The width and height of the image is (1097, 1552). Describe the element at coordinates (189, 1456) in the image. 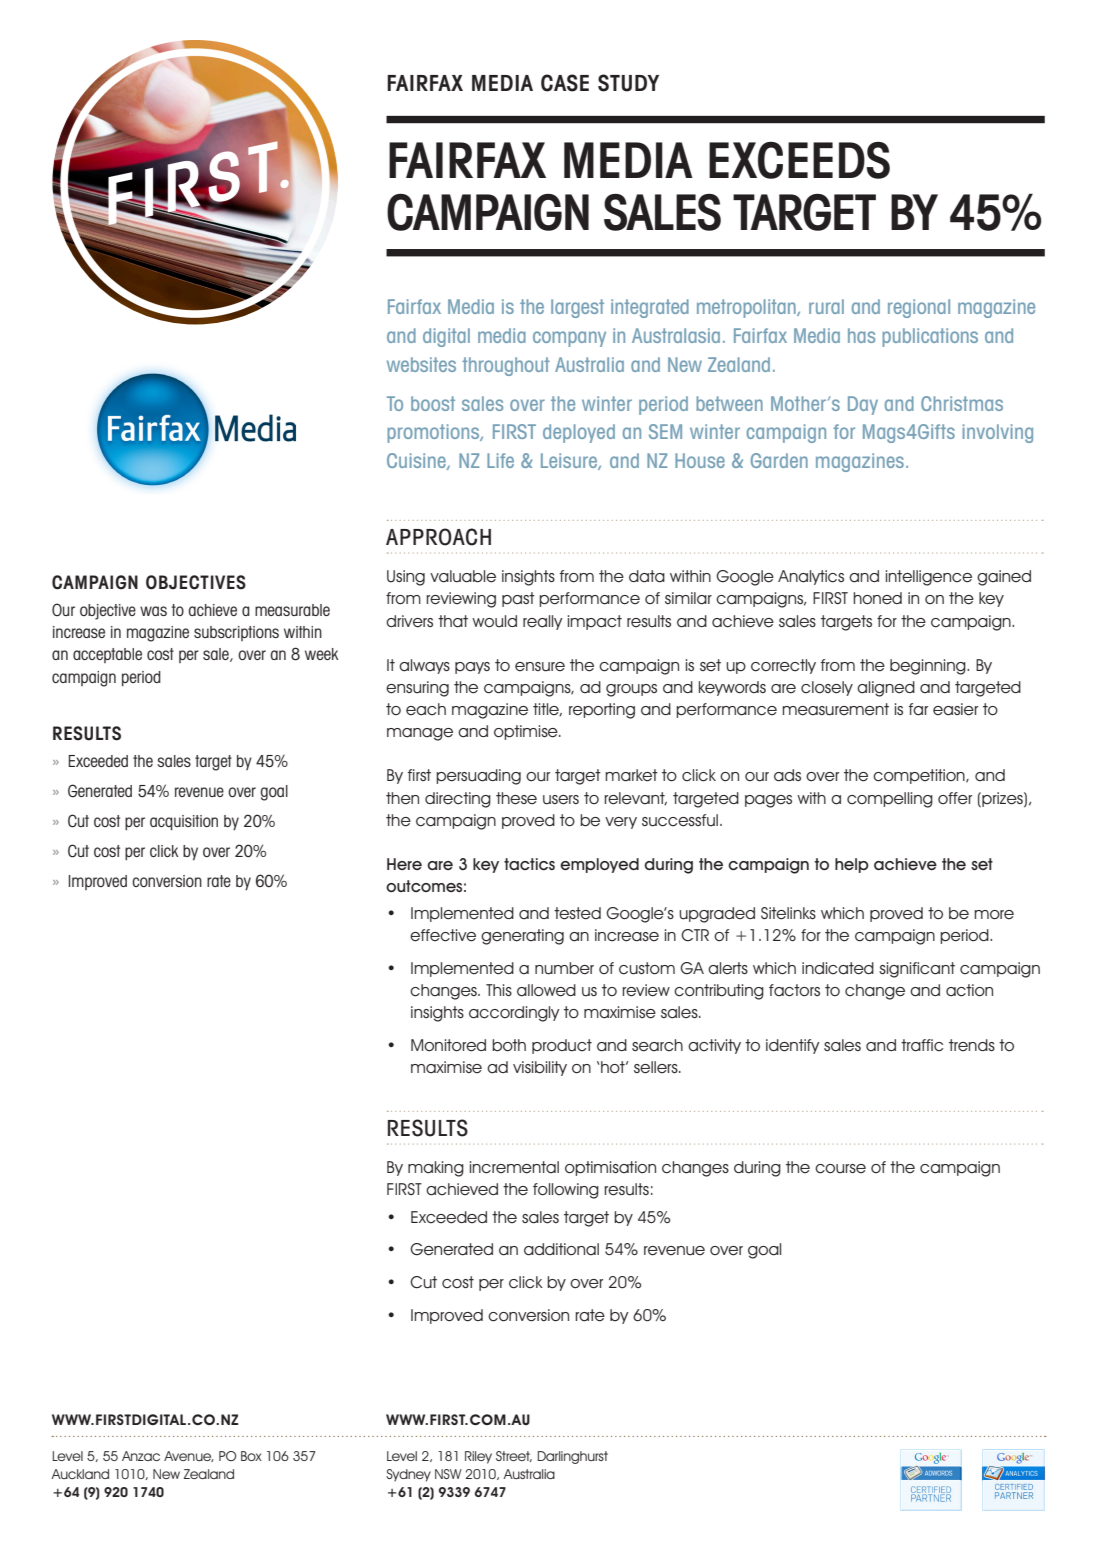

I see `Avenue` at that location.
